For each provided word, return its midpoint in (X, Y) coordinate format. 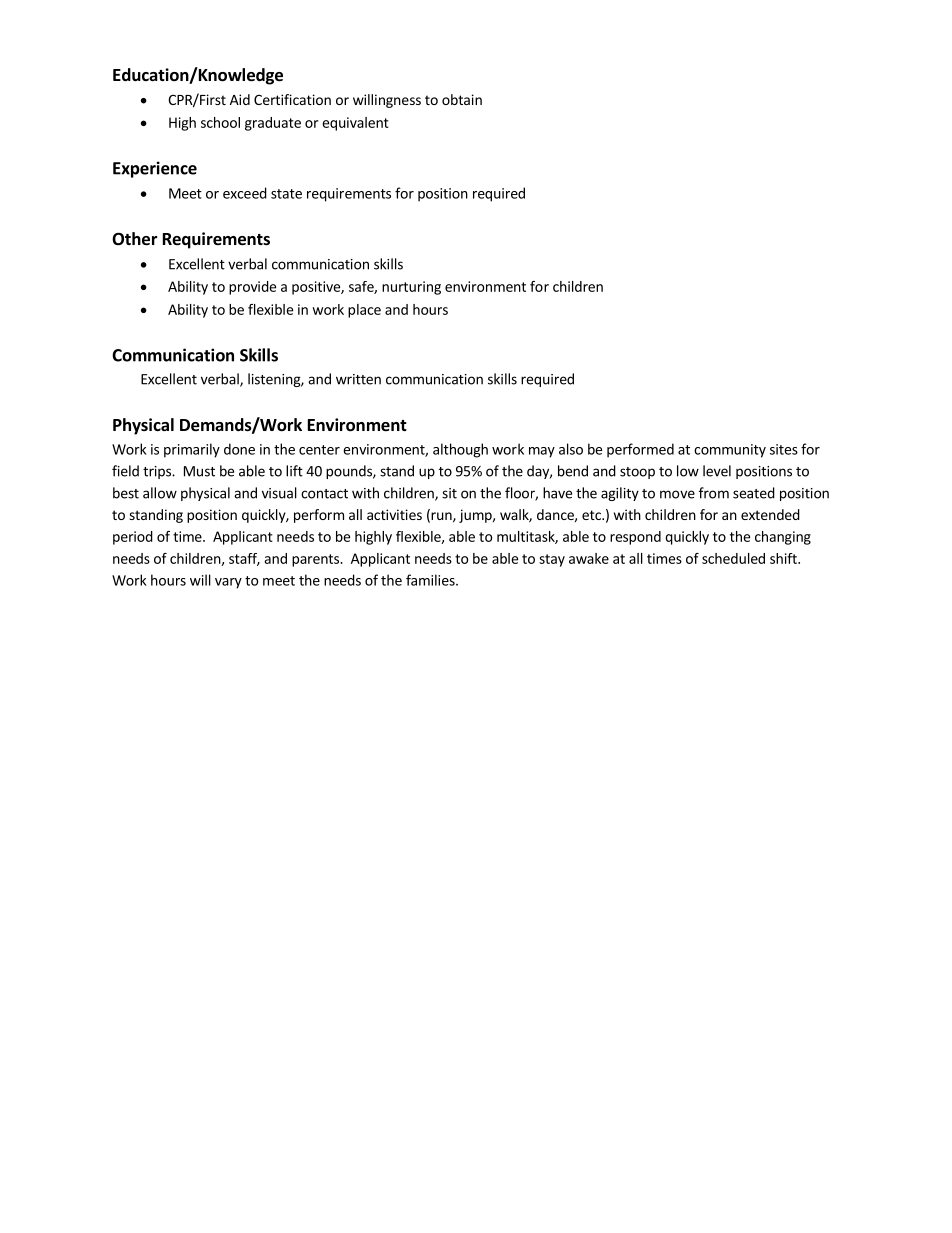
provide (252, 288)
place (364, 311)
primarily (192, 450)
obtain (462, 99)
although (460, 450)
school (220, 122)
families (431, 580)
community (730, 451)
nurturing (411, 288)
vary (228, 583)
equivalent (355, 124)
